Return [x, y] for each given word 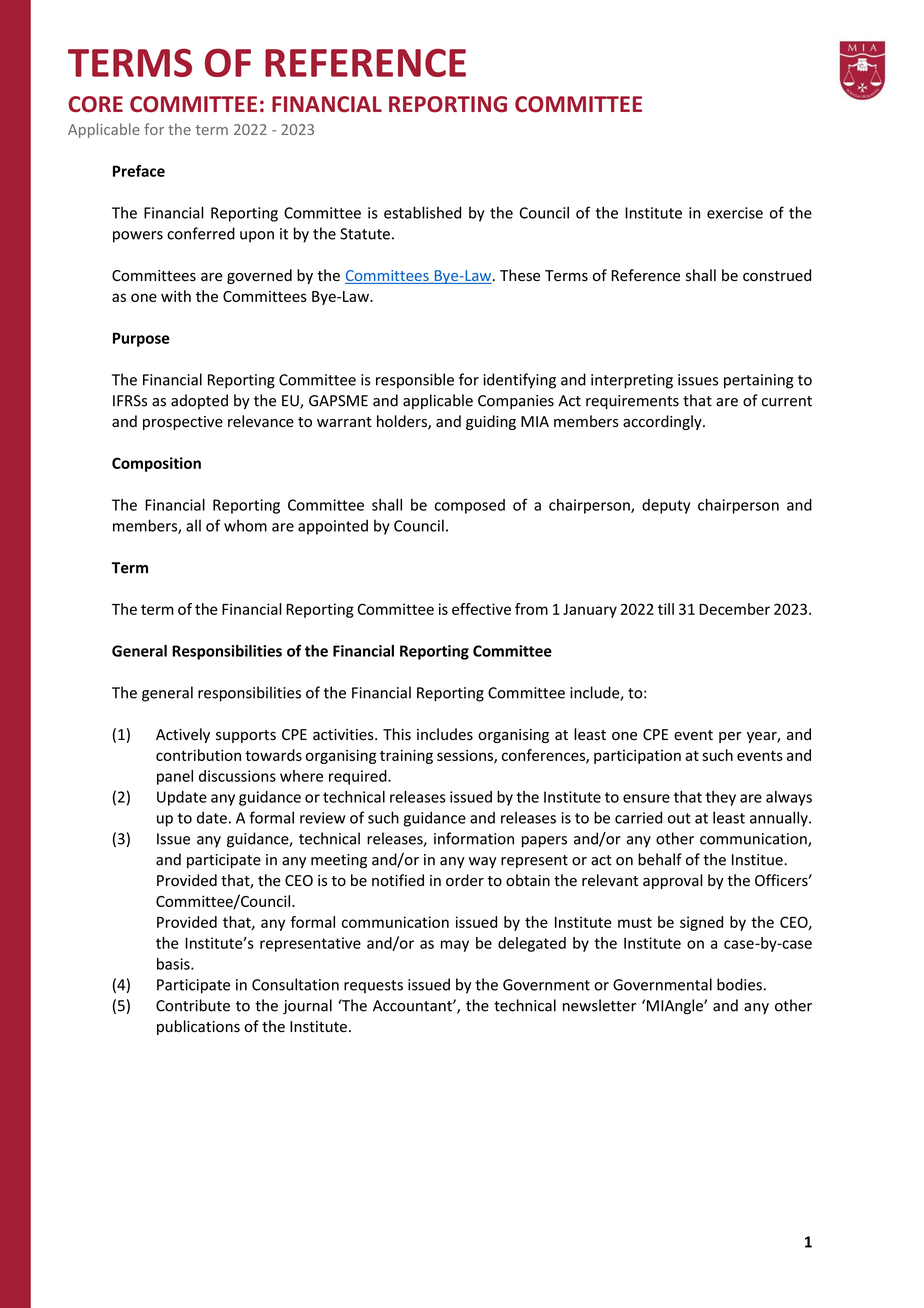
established [422, 212]
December [734, 609]
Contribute [193, 1005]
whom [245, 525]
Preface [139, 171]
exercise [735, 213]
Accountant [413, 1006]
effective [481, 609]
